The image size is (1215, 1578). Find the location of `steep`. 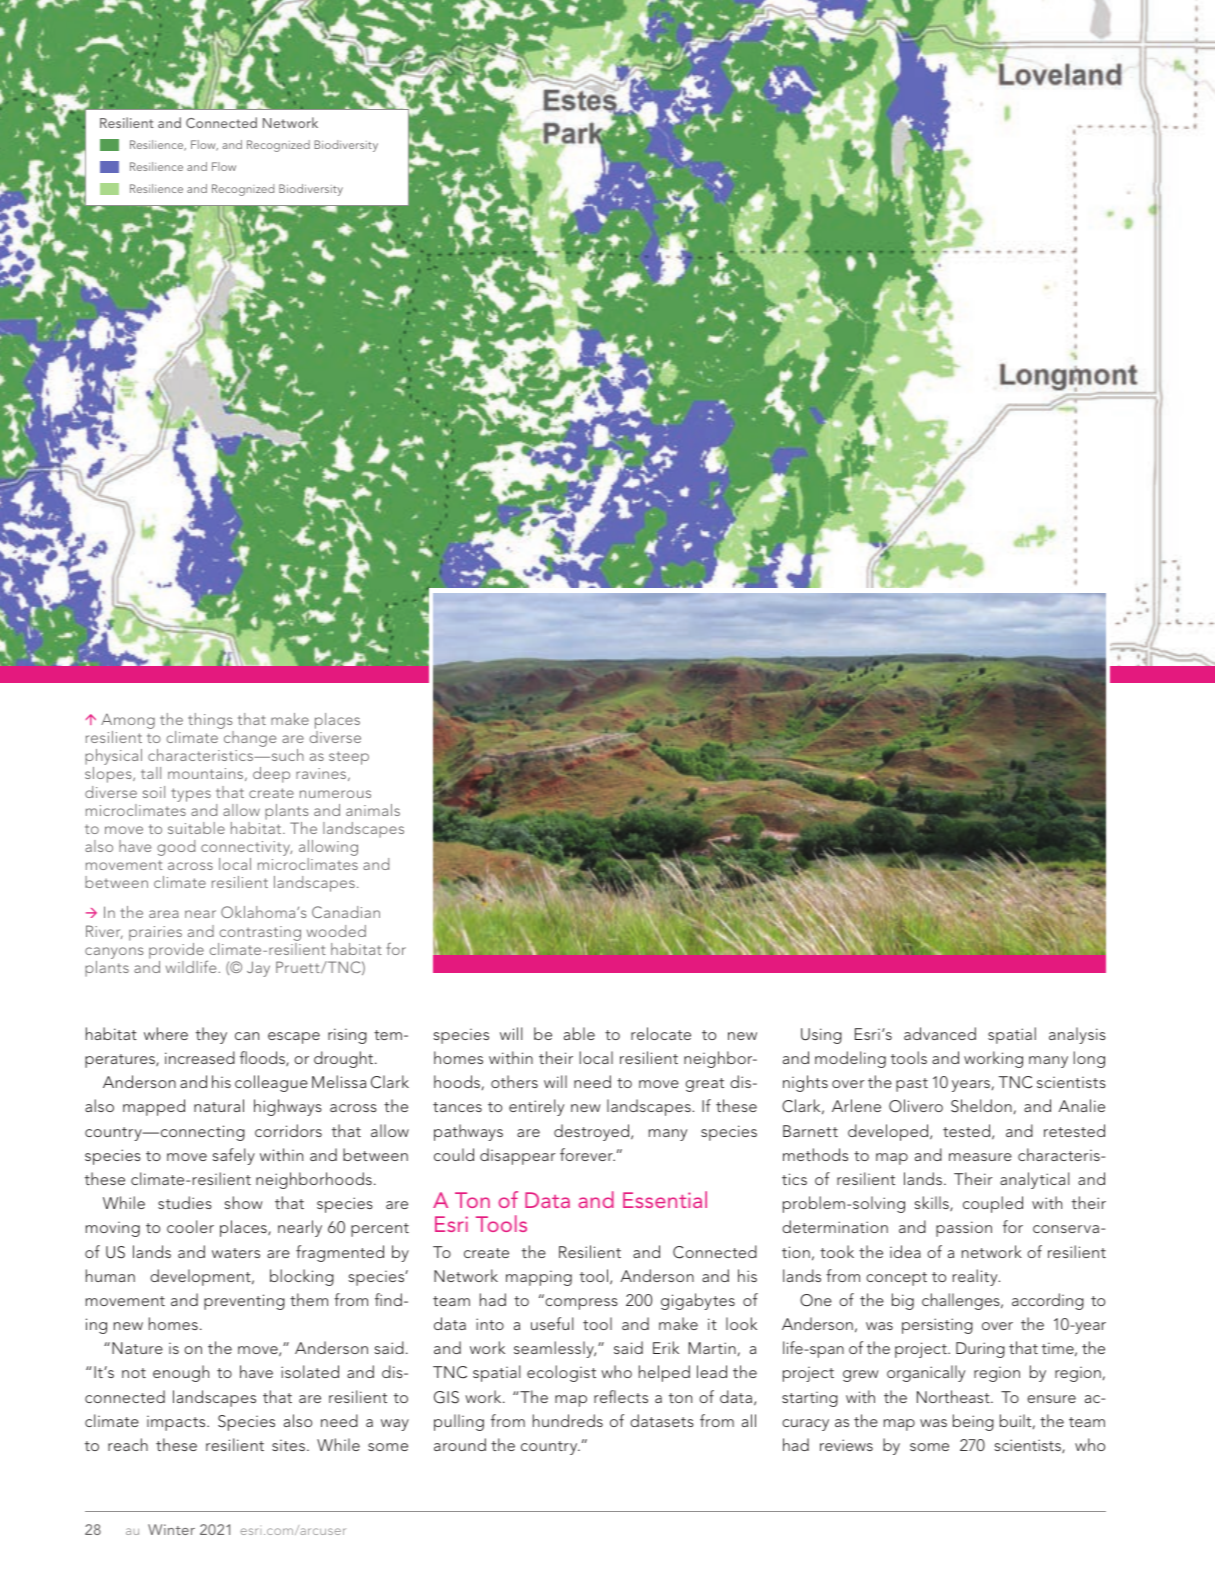

steep is located at coordinates (349, 758).
